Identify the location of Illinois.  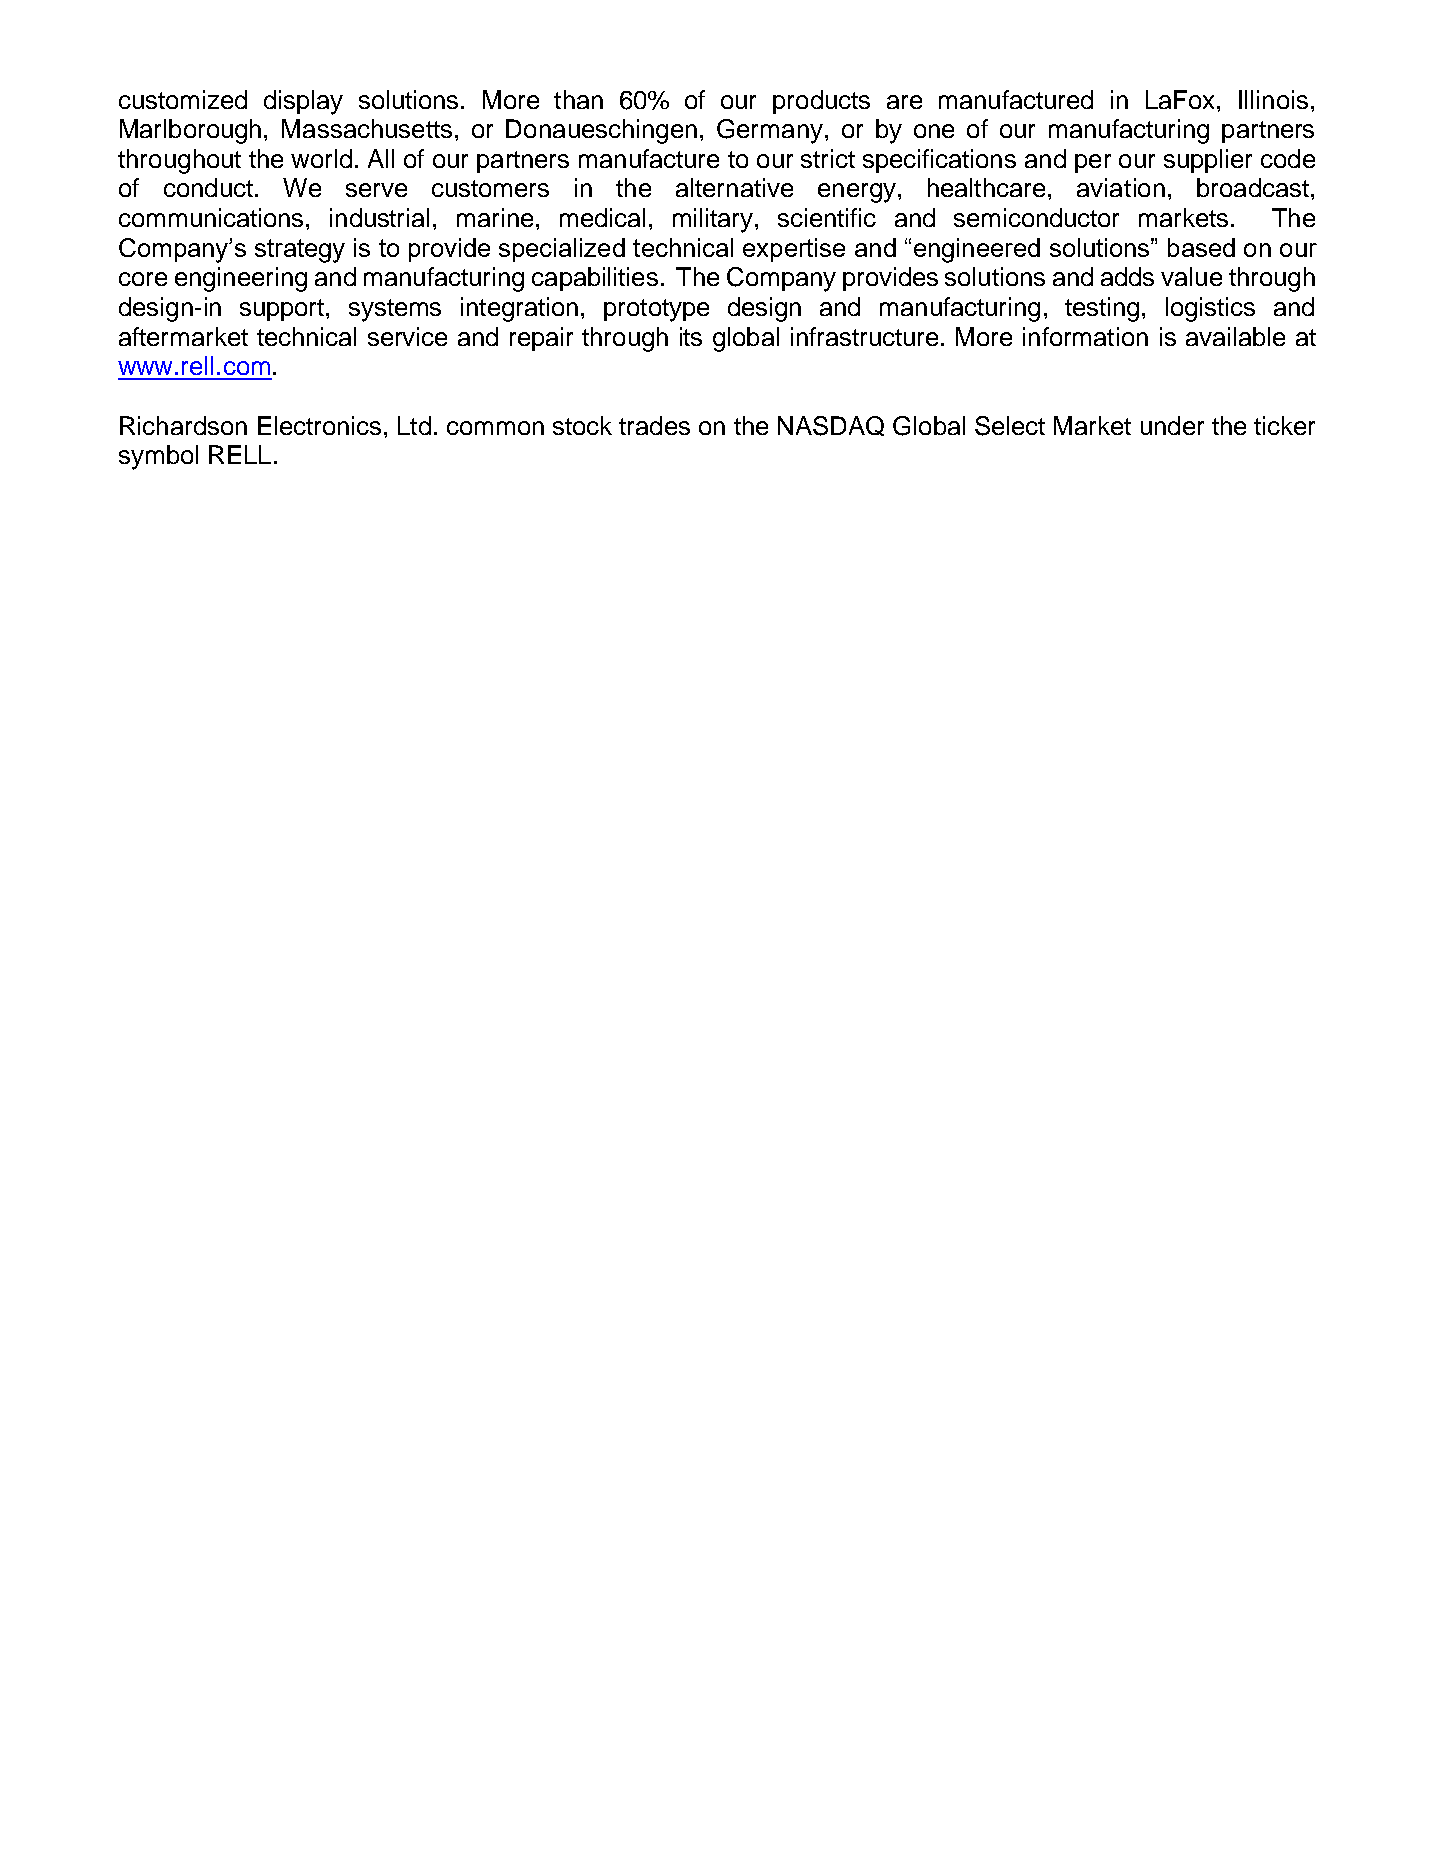
(1273, 99).
